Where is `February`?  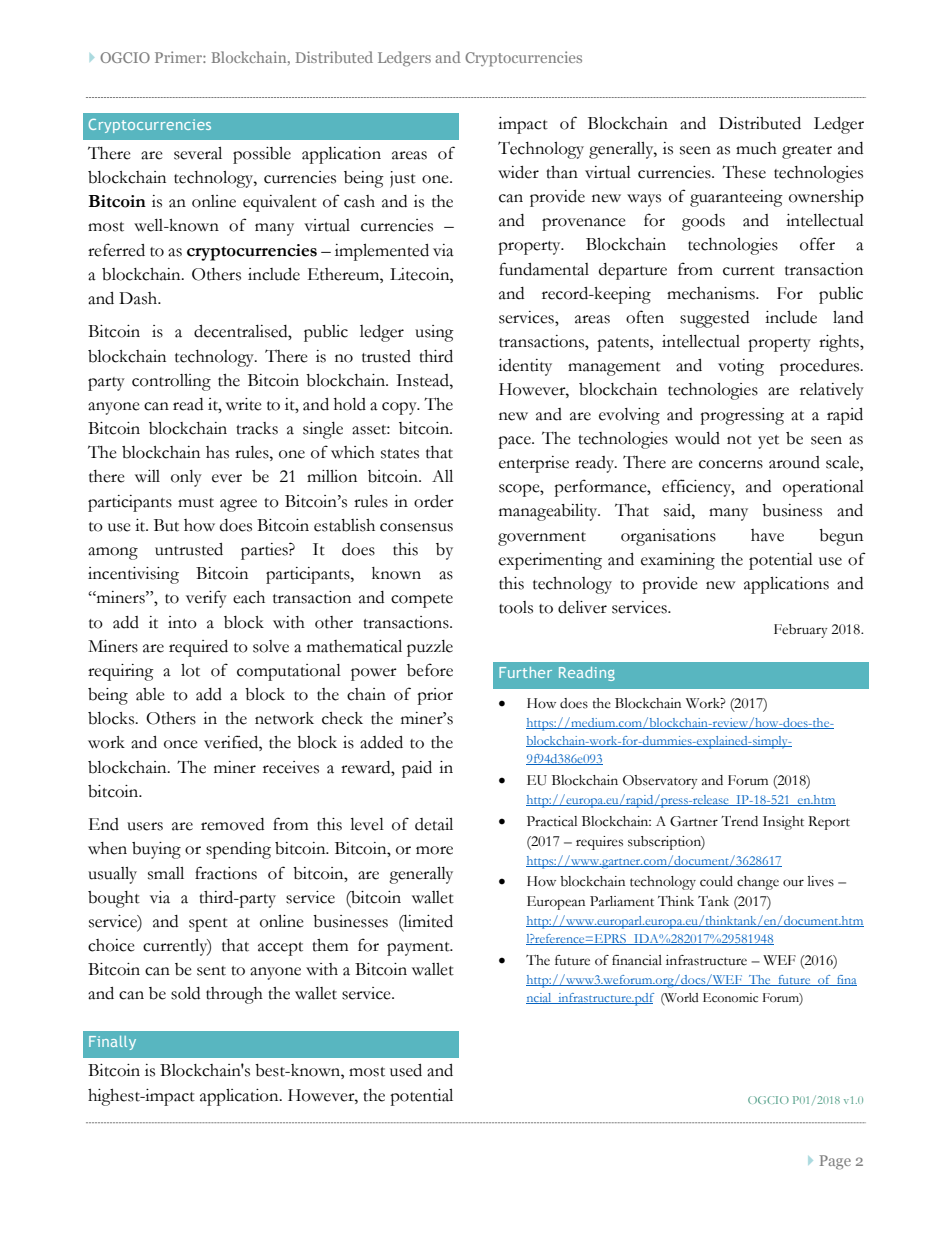 February is located at coordinates (800, 631).
